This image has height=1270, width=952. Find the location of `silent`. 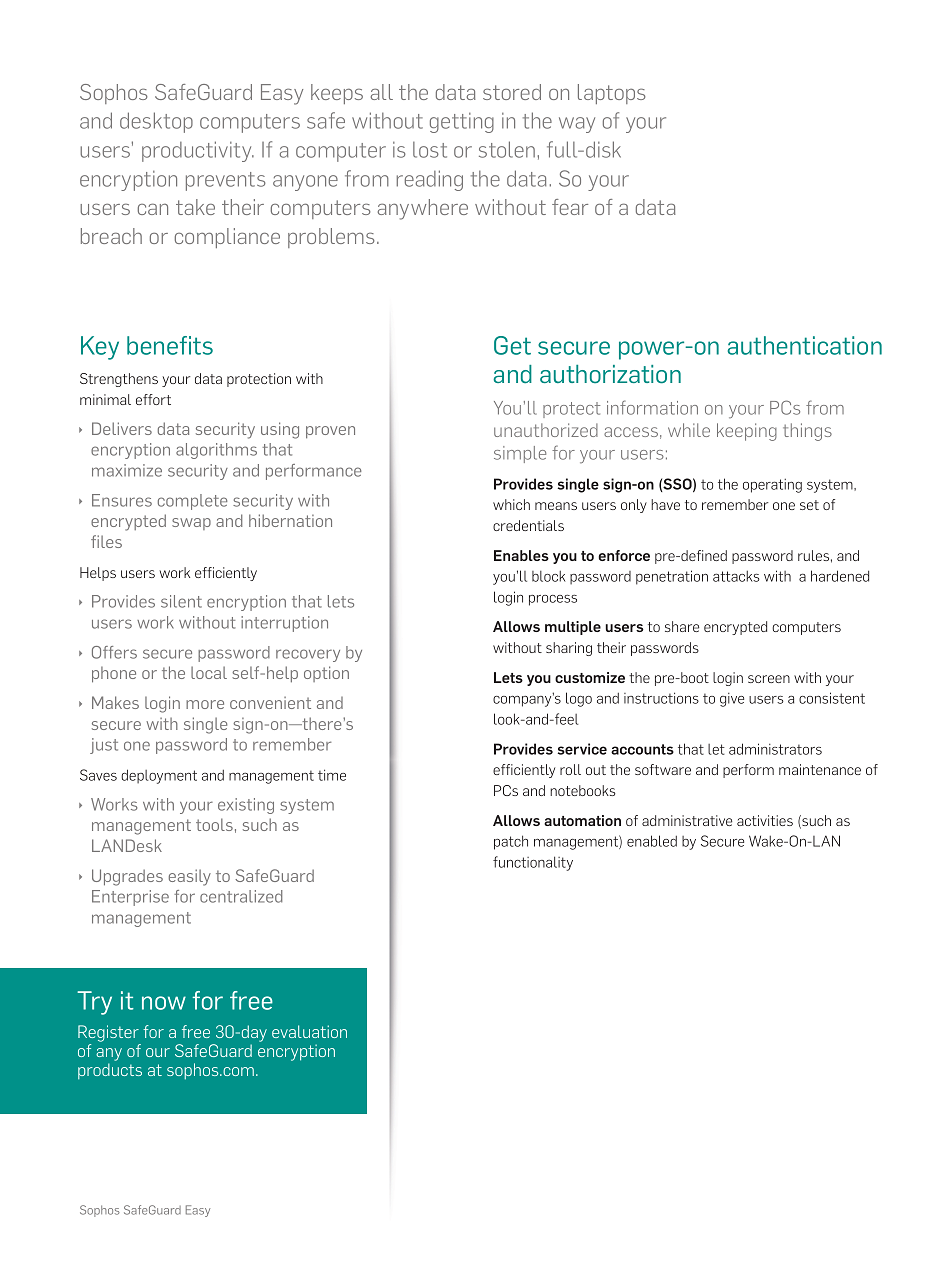

silent is located at coordinates (181, 601).
